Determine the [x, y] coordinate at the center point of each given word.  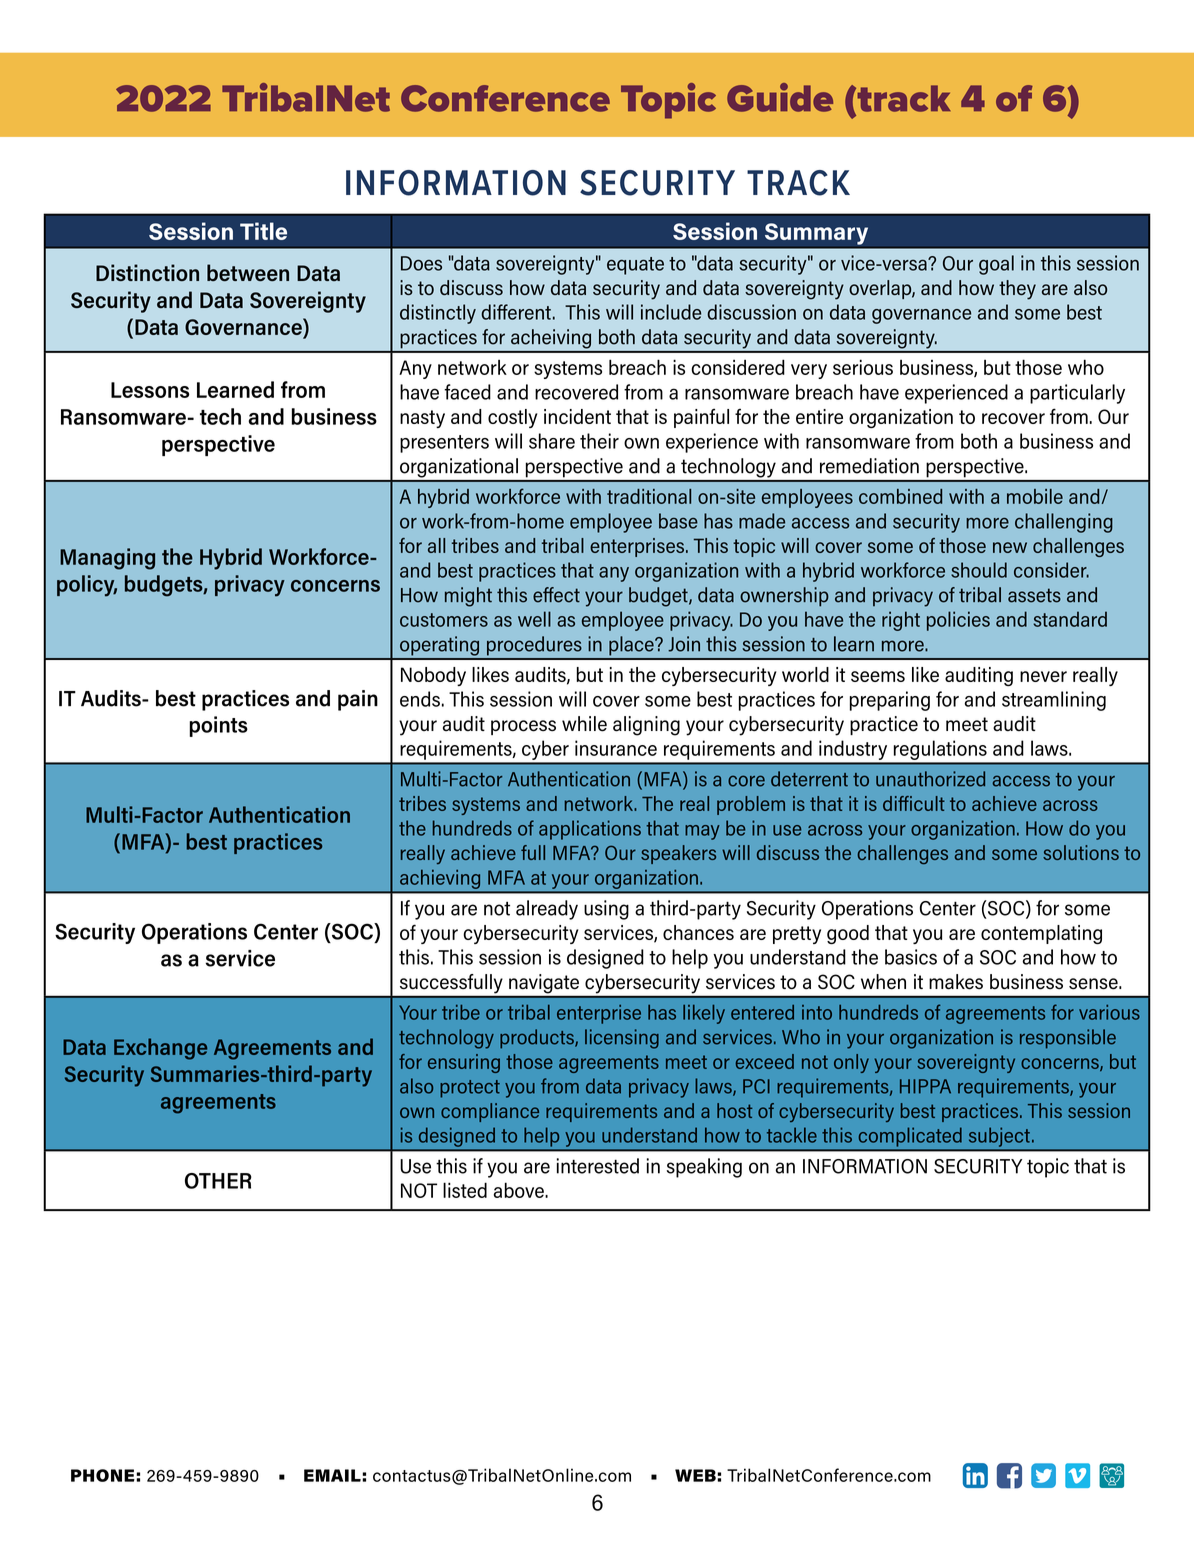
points [219, 726]
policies [958, 621]
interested [598, 1166]
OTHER [218, 1181]
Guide [780, 97]
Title [263, 231]
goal [996, 265]
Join [684, 644]
